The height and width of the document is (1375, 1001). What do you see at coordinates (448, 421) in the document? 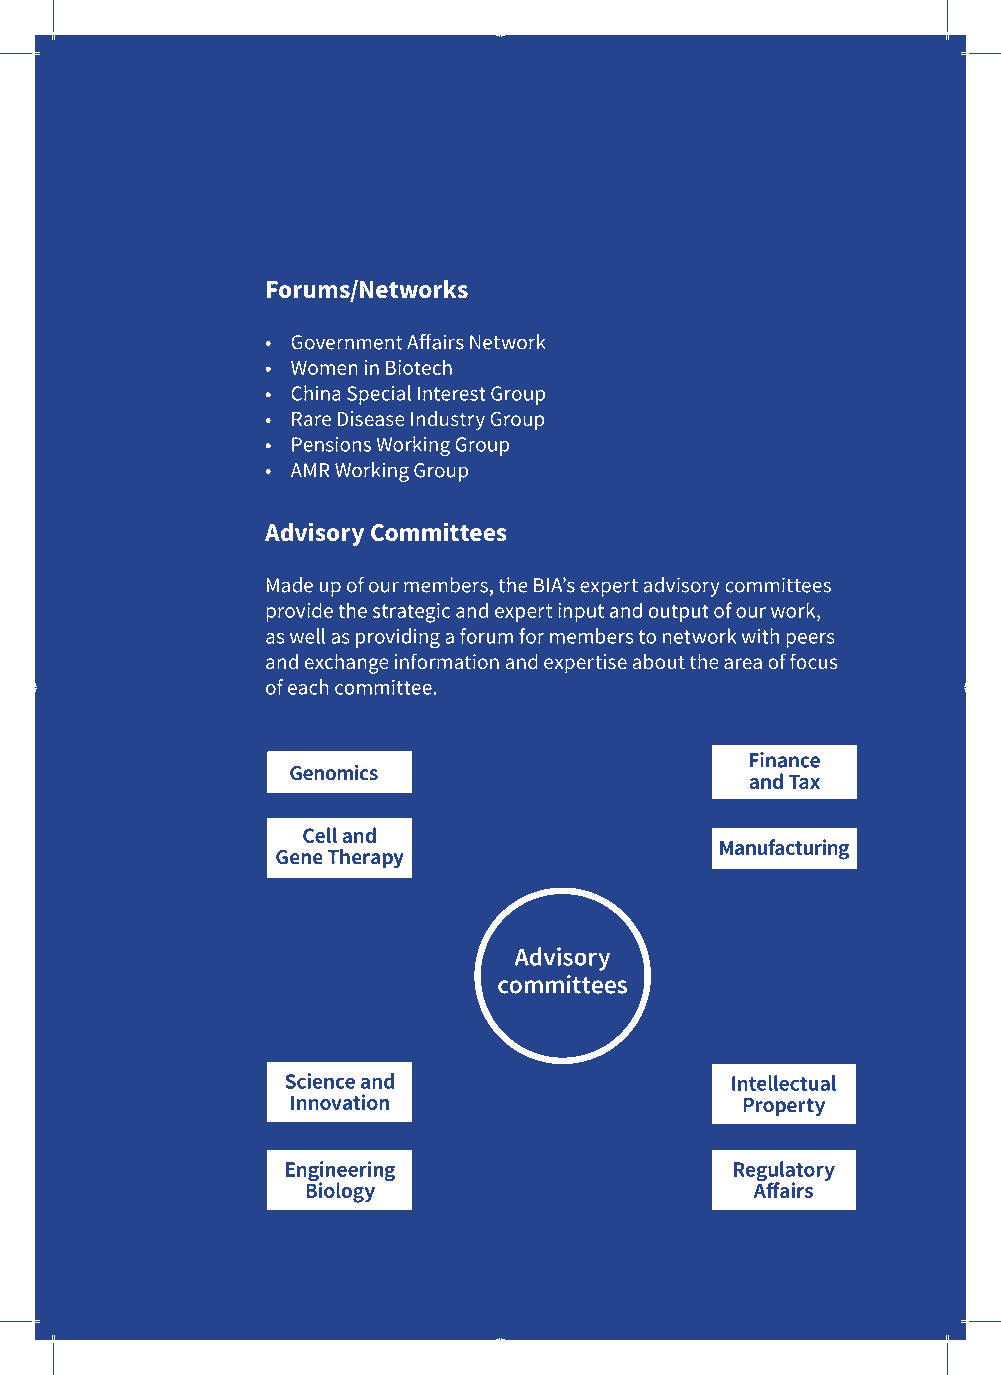
I see `Industry` at bounding box center [448, 421].
